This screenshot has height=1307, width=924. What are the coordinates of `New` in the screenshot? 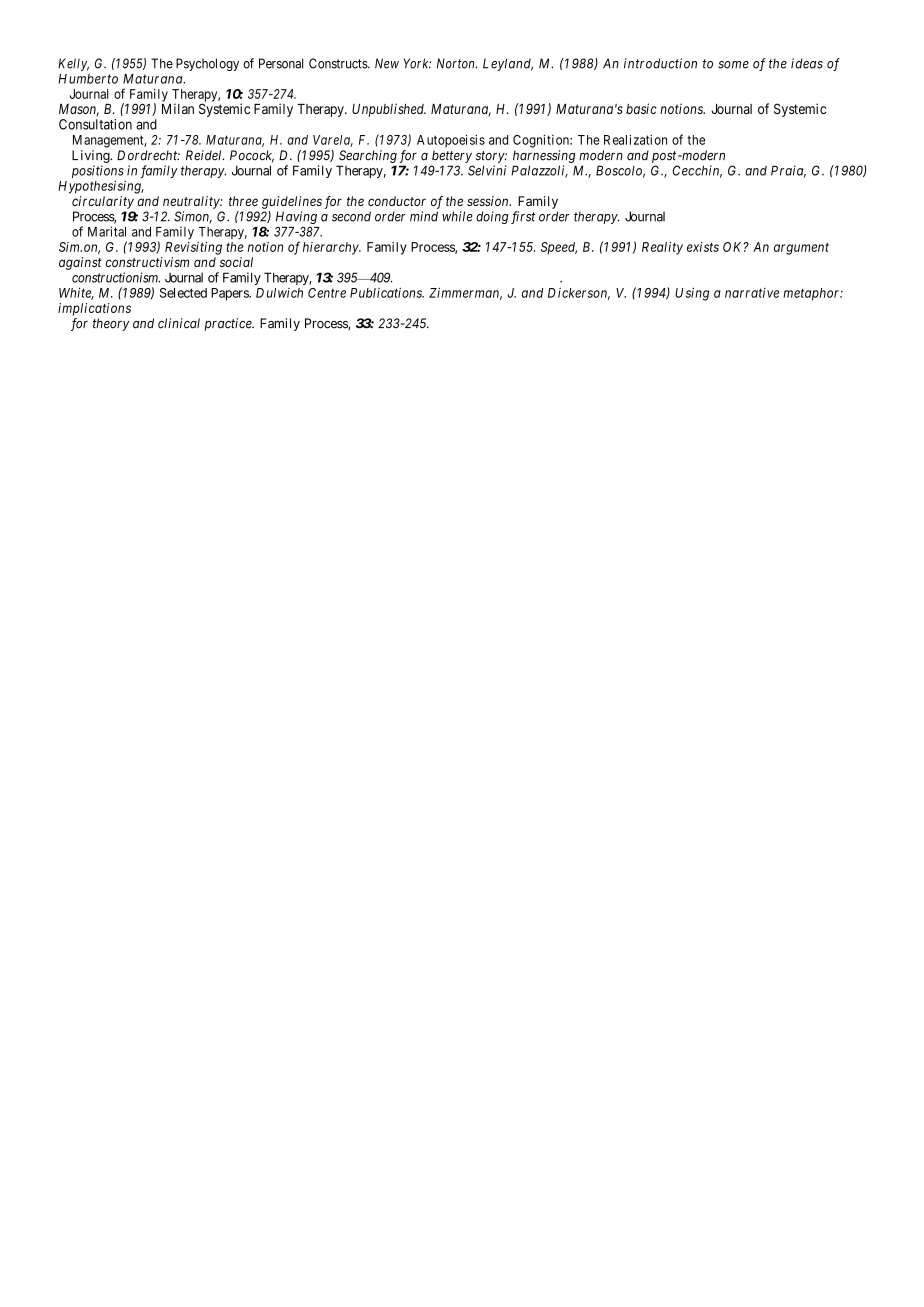 It's located at (387, 63).
